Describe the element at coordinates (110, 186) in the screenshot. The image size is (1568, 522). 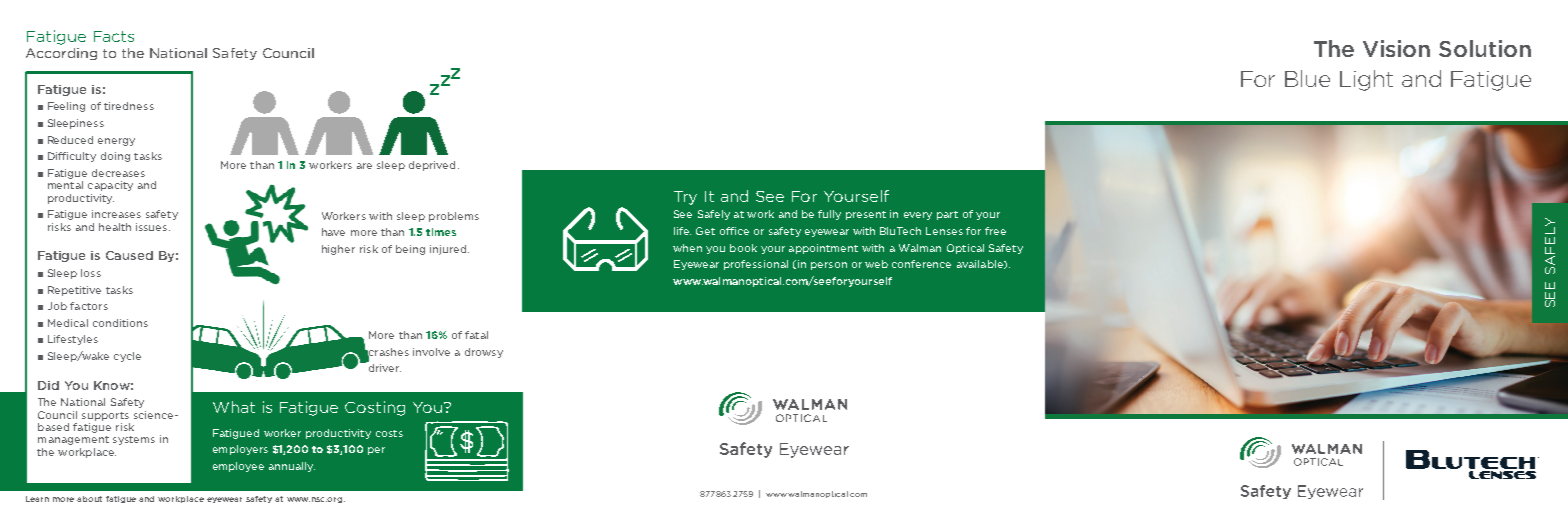
I see `capacity` at that location.
